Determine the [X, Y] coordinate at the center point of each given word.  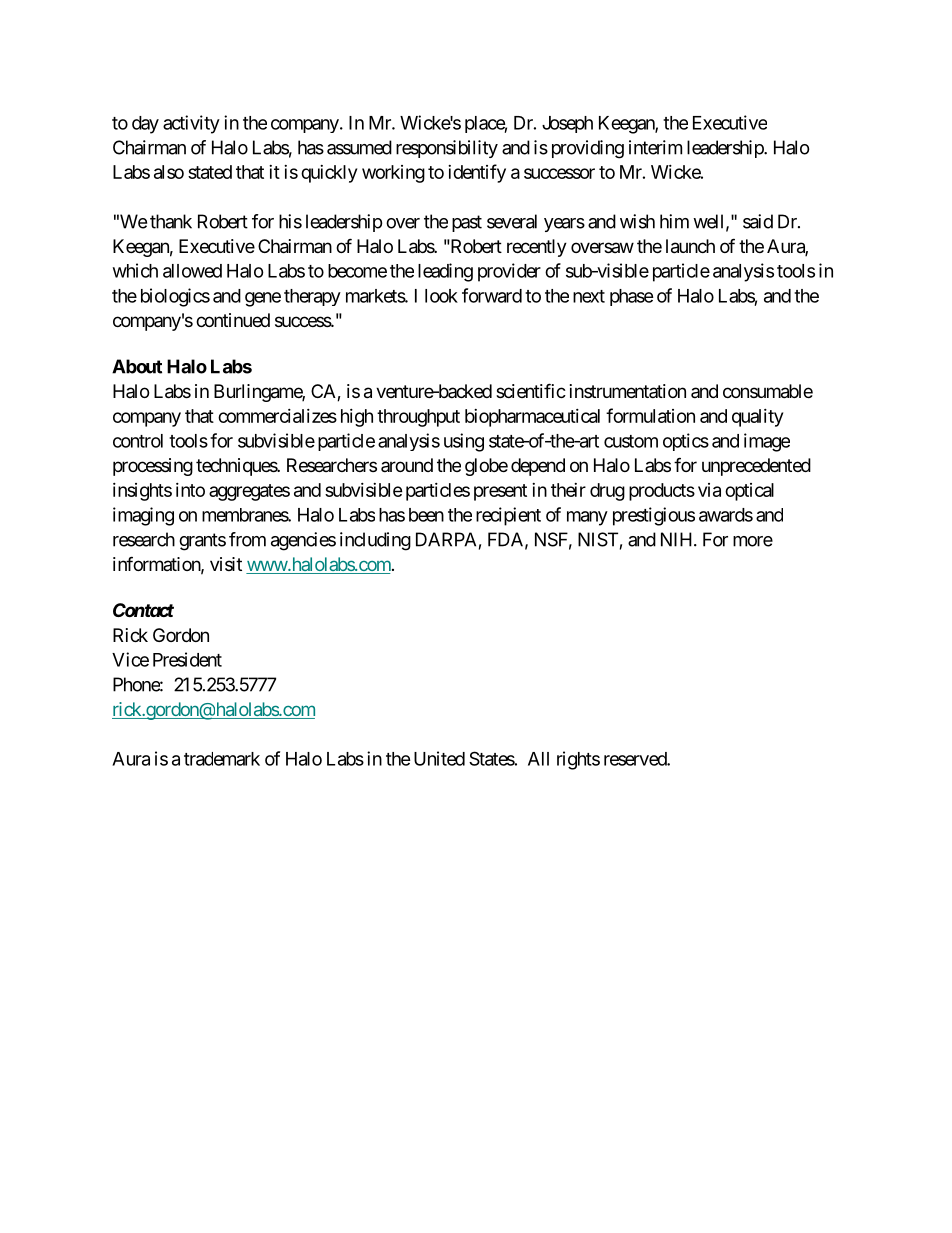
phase [632, 297]
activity [191, 124]
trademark [222, 759]
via [709, 490]
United [439, 758]
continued [233, 320]
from [247, 539]
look [441, 296]
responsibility [447, 149]
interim [655, 147]
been [426, 515]
